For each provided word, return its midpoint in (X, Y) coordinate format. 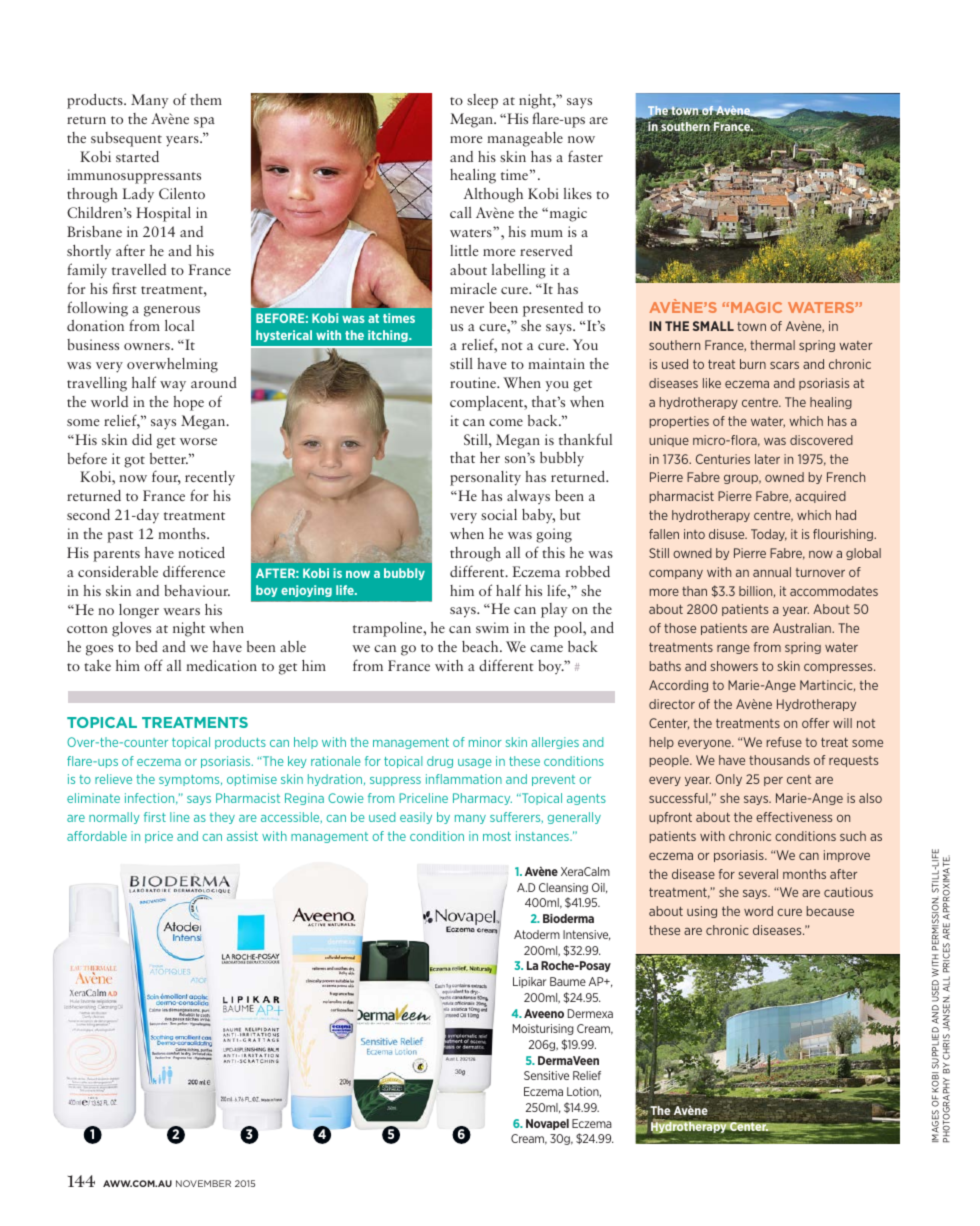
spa (204, 122)
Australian (803, 628)
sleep (482, 101)
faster (585, 156)
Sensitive (546, 1075)
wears (181, 611)
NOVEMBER (203, 1183)
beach (481, 646)
